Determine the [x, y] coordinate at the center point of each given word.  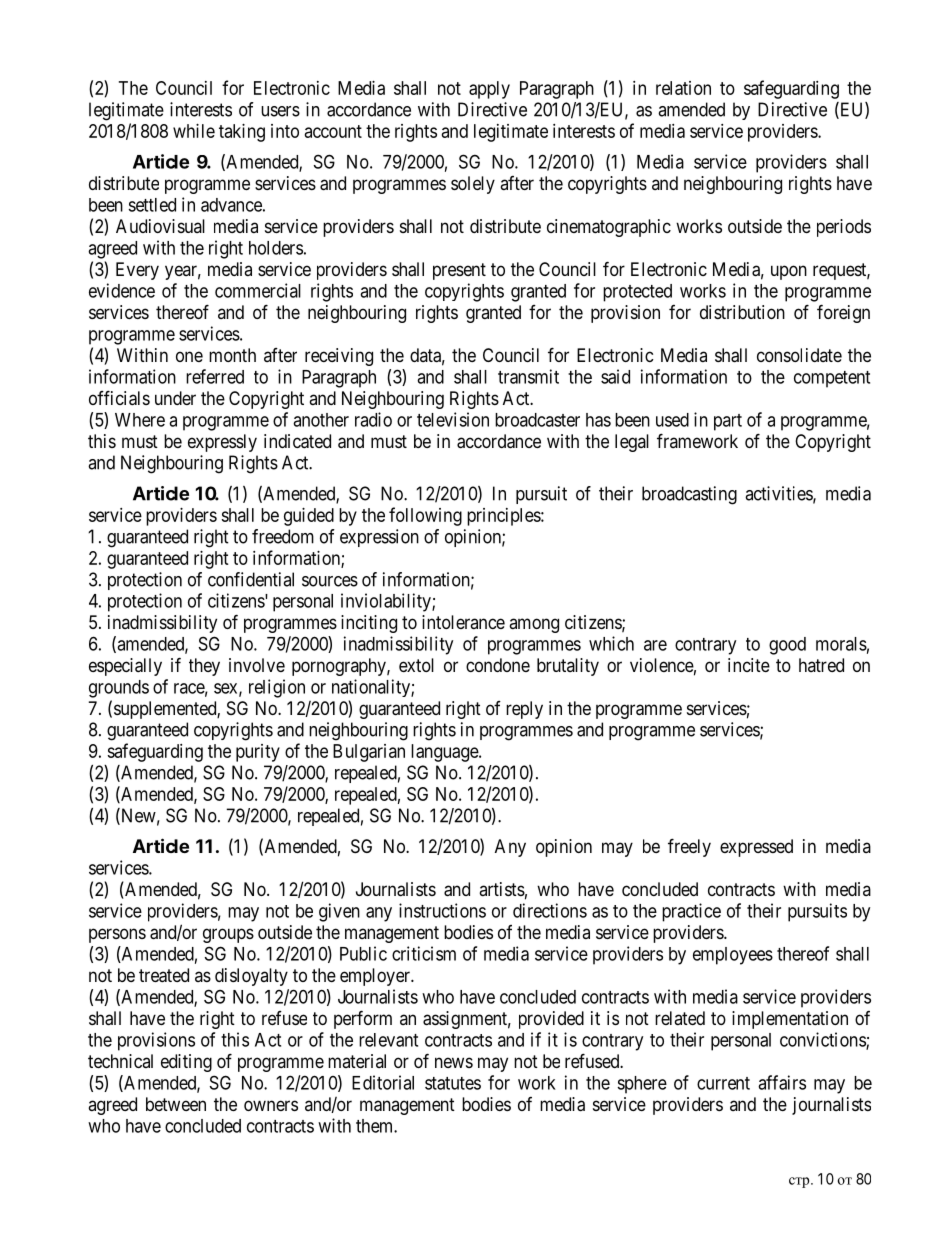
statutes [453, 1083]
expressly [222, 443]
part [728, 422]
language [445, 753]
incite [749, 665]
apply [489, 90]
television [453, 419]
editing [186, 1063]
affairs [782, 1082]
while [194, 131]
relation [683, 88]
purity [258, 753]
